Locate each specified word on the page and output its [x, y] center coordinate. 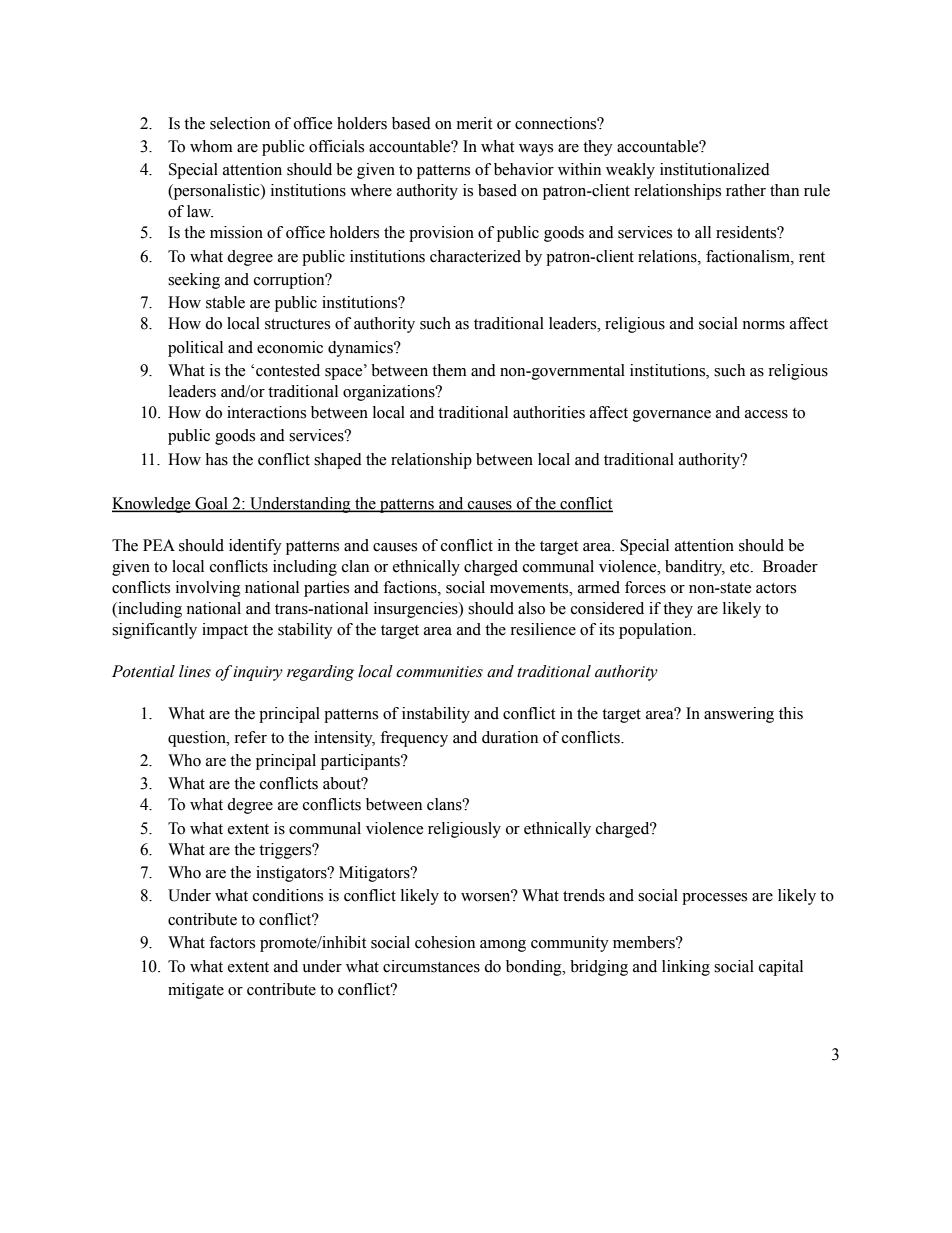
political [195, 349]
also [531, 608]
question [198, 739]
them [449, 370]
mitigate [196, 991]
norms [763, 325]
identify [255, 547]
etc [741, 567]
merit [474, 123]
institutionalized [715, 169]
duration [510, 737]
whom [211, 146]
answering [739, 715]
